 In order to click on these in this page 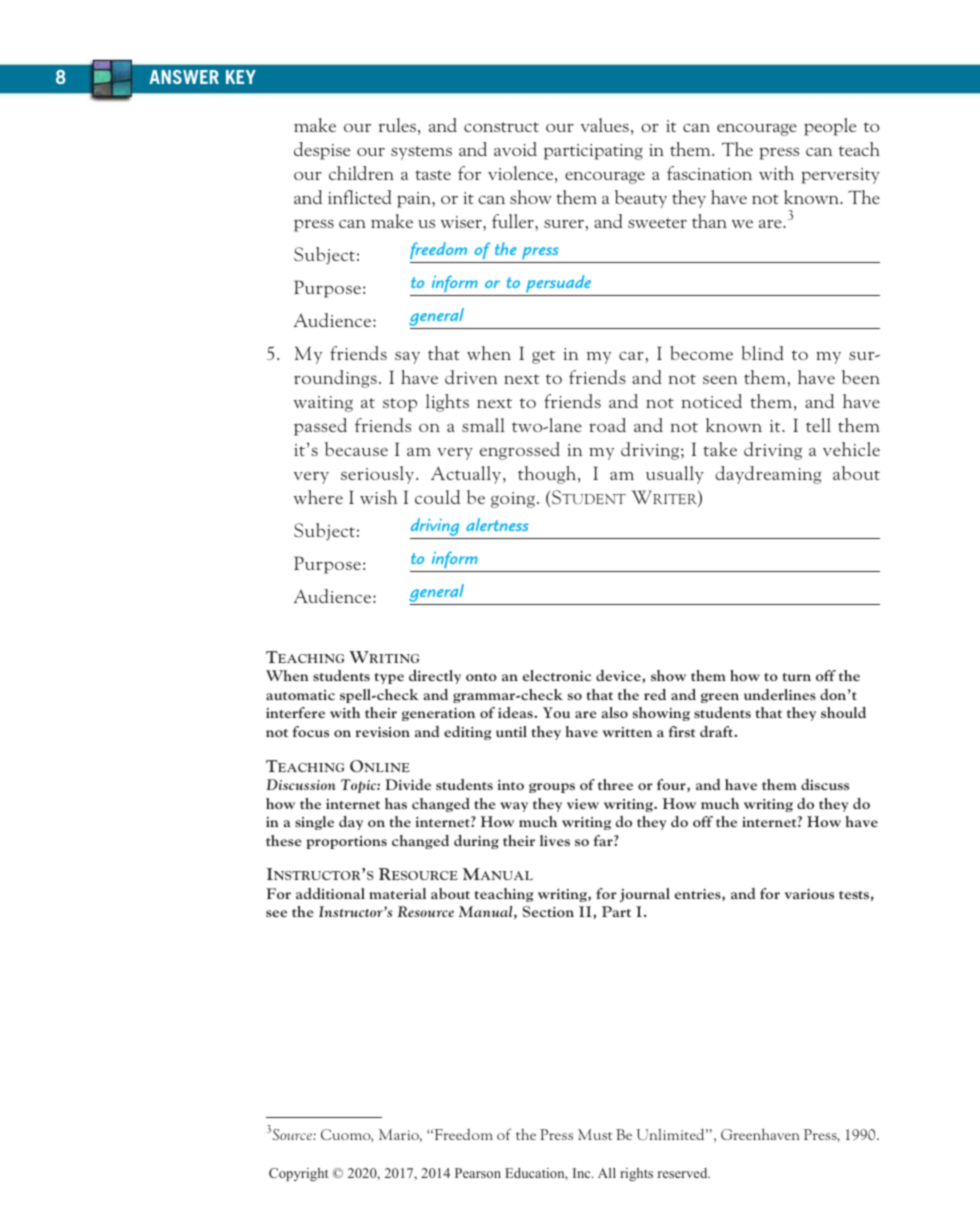, I will do `click(284, 840)`.
